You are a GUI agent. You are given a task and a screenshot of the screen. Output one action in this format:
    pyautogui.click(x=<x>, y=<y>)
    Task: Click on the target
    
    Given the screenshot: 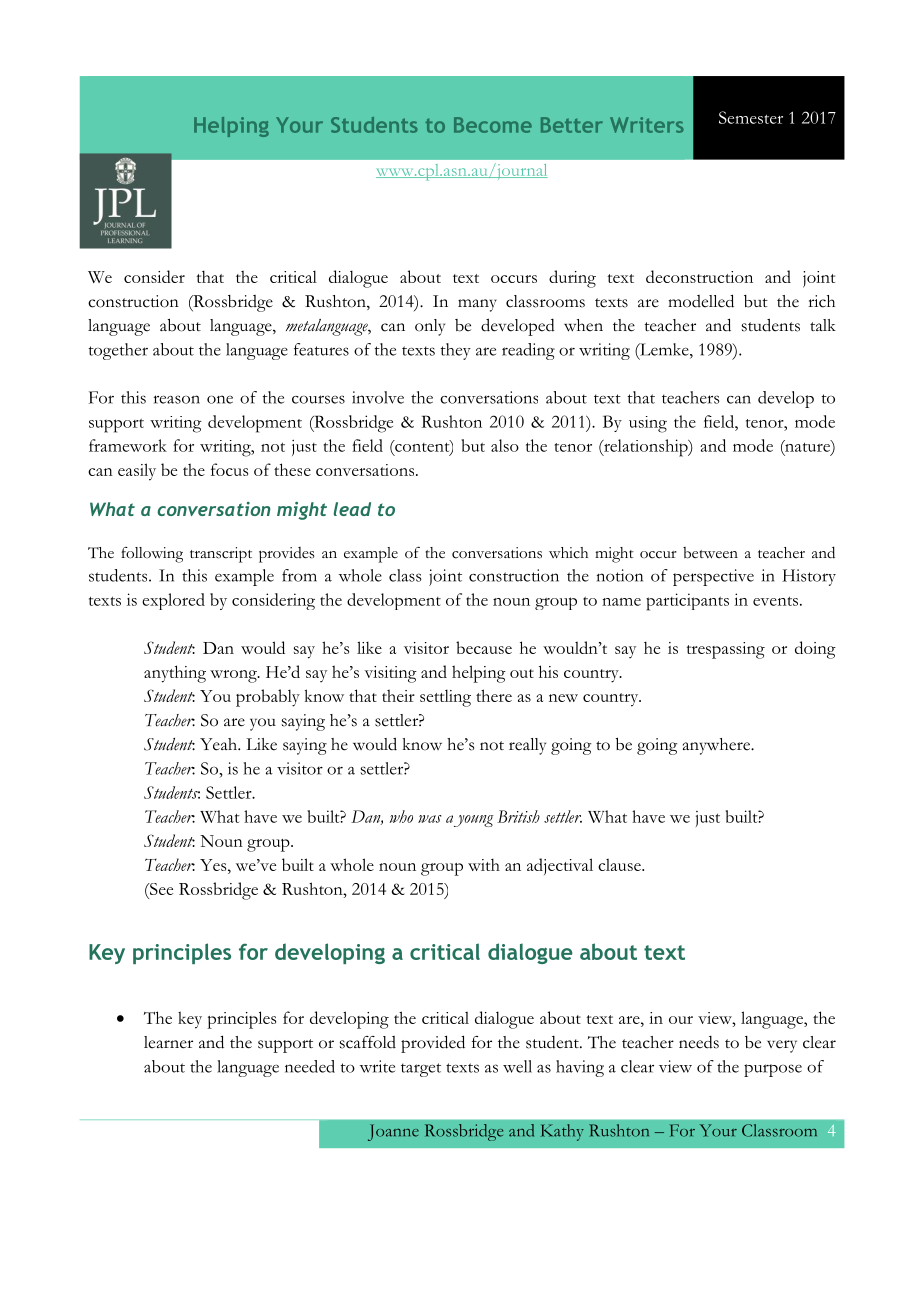 What is the action you would take?
    pyautogui.click(x=421, y=1070)
